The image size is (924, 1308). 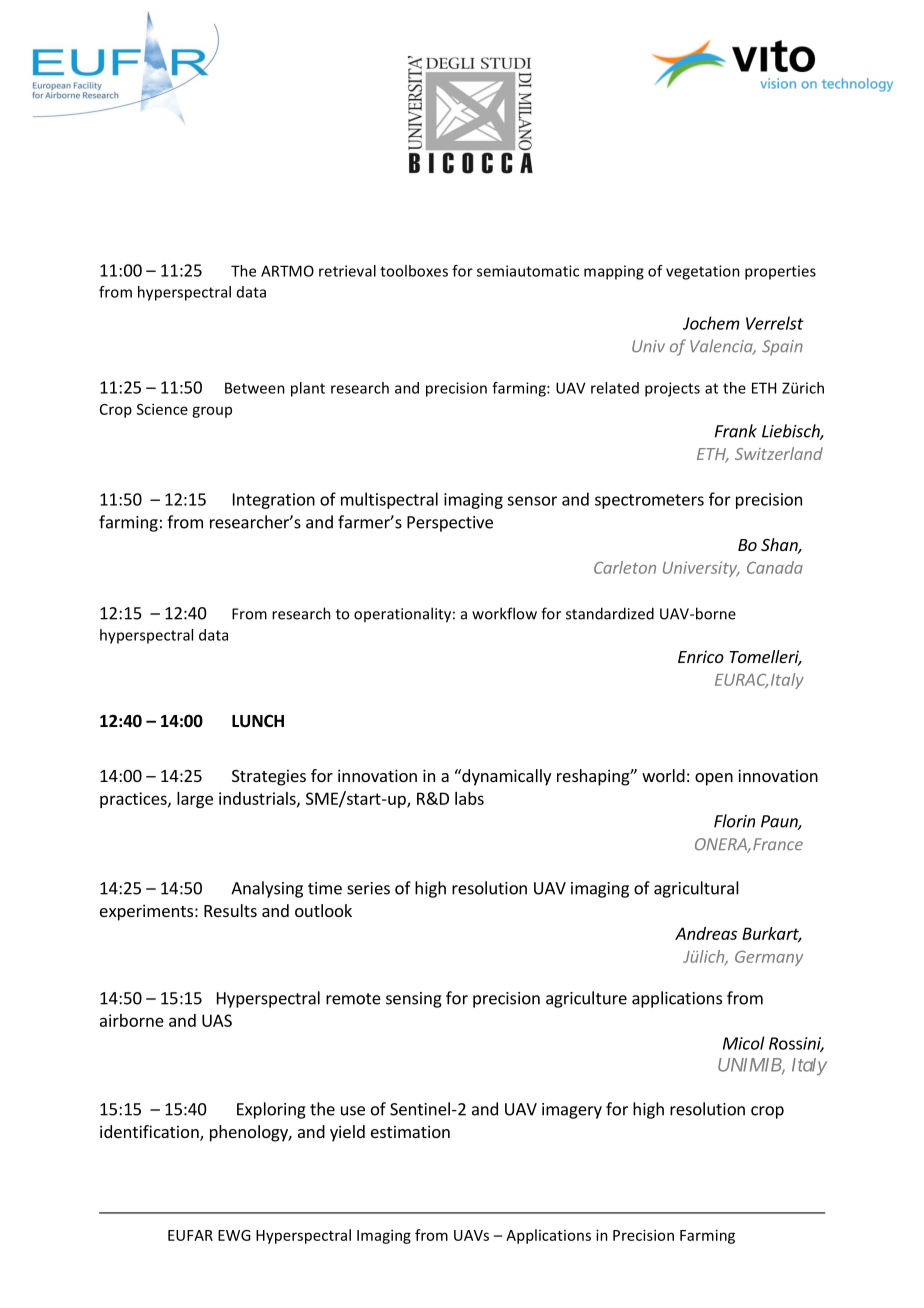 What do you see at coordinates (255, 388) in the screenshot?
I see `Between` at bounding box center [255, 388].
